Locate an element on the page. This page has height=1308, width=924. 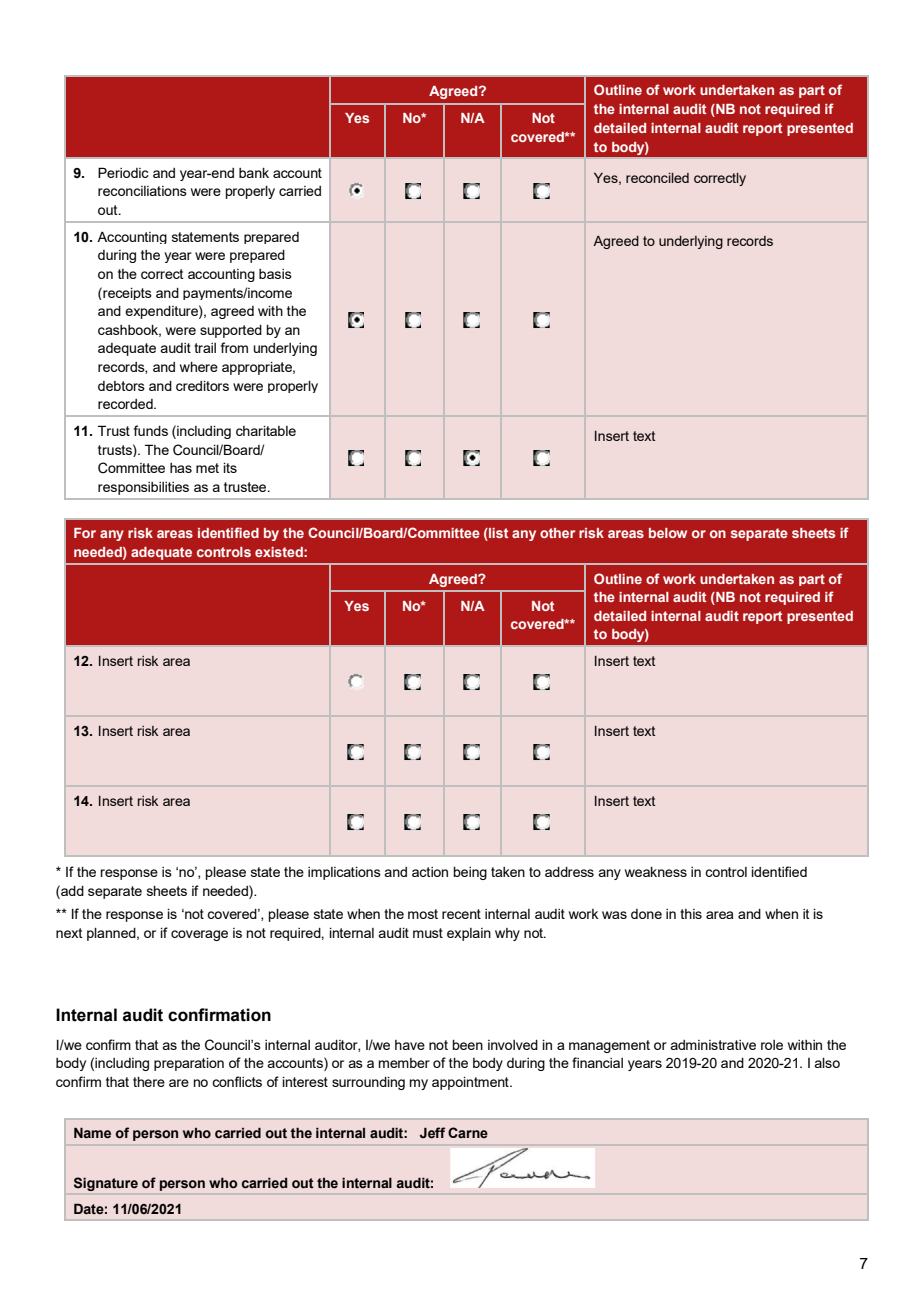
For is located at coordinates (85, 533).
